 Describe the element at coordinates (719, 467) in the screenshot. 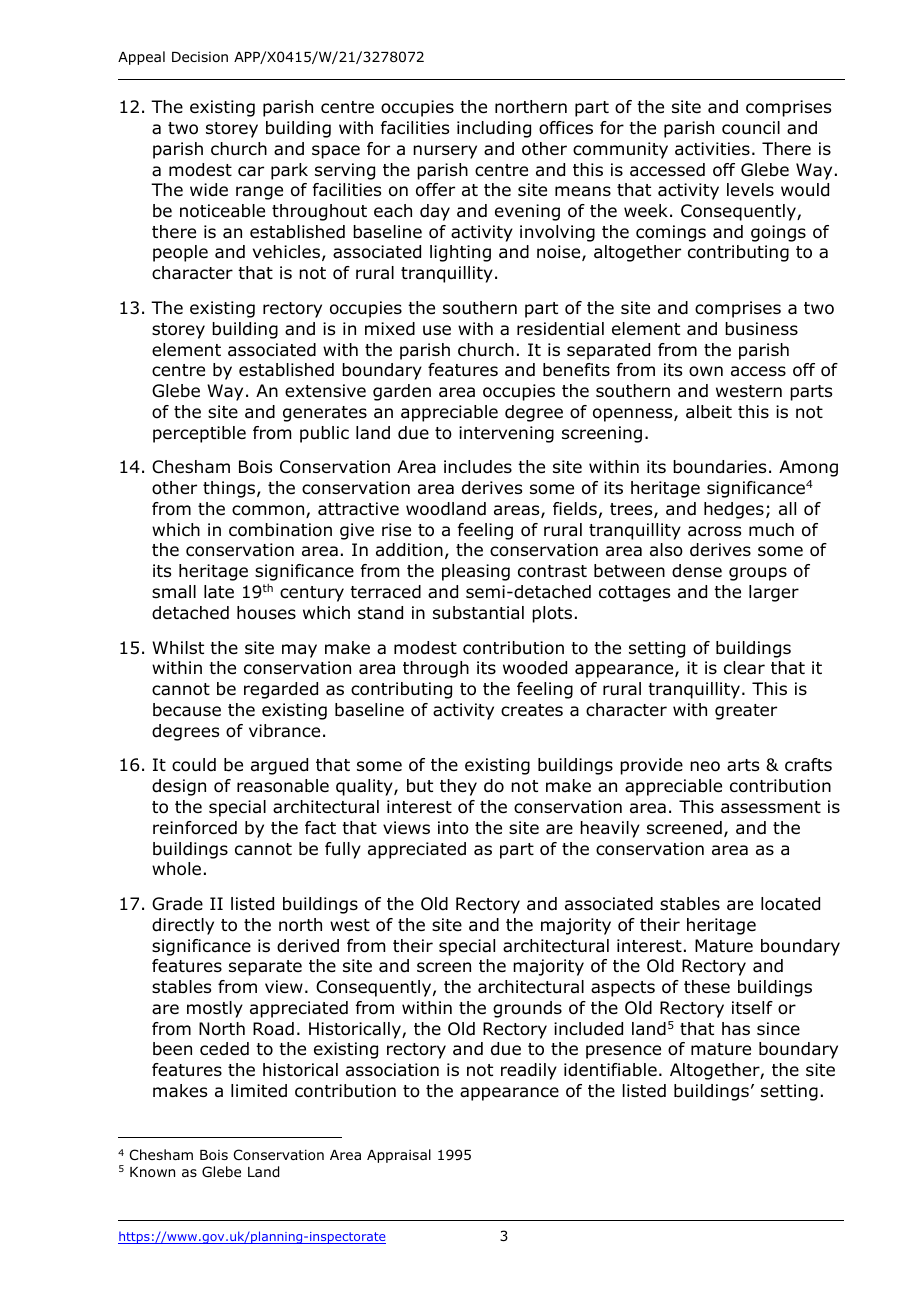

I see `boundaries` at that location.
